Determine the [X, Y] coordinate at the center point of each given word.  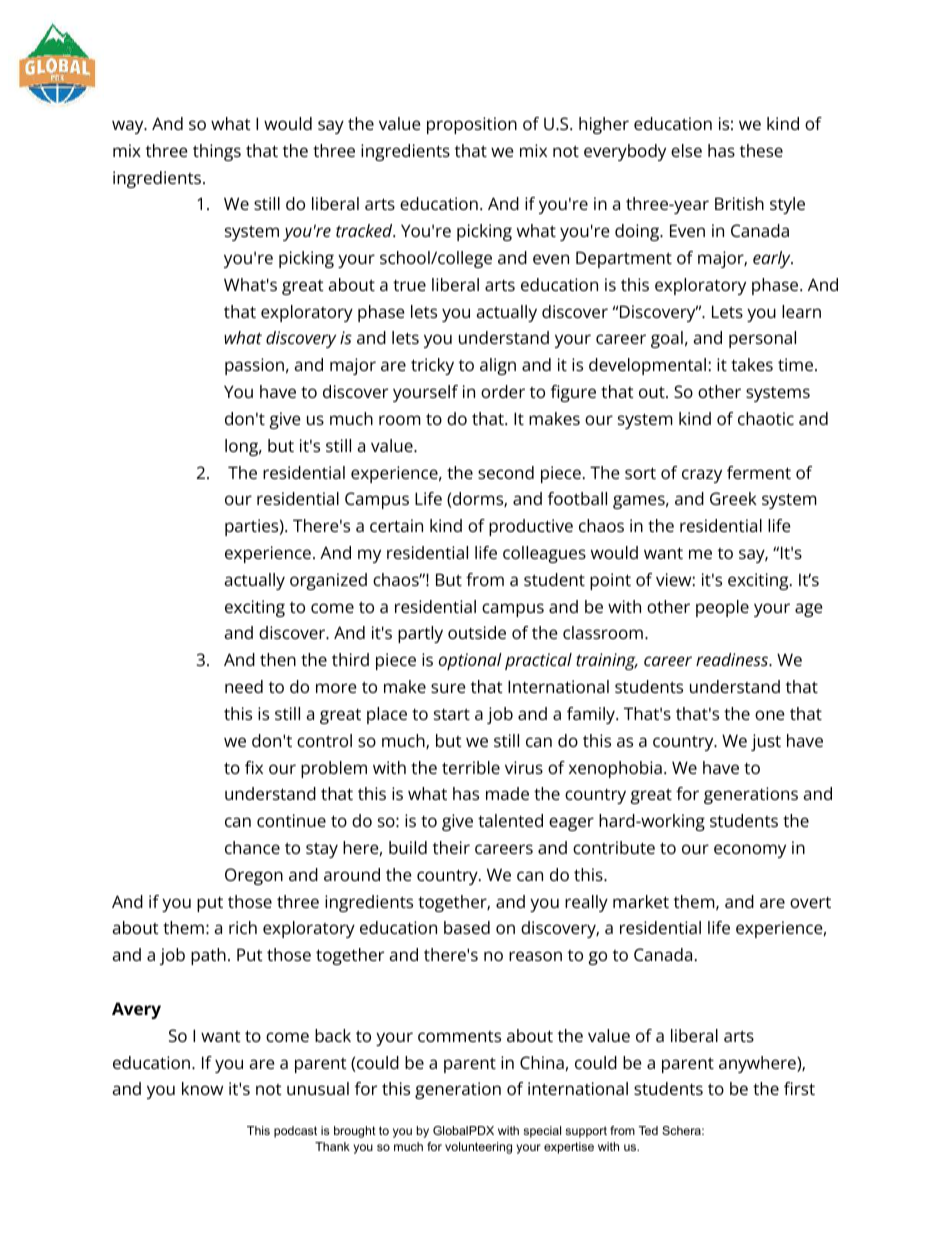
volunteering [478, 1148]
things [217, 152]
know [202, 1088]
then [278, 659]
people [722, 608]
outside [477, 632]
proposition [472, 125]
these [761, 150]
